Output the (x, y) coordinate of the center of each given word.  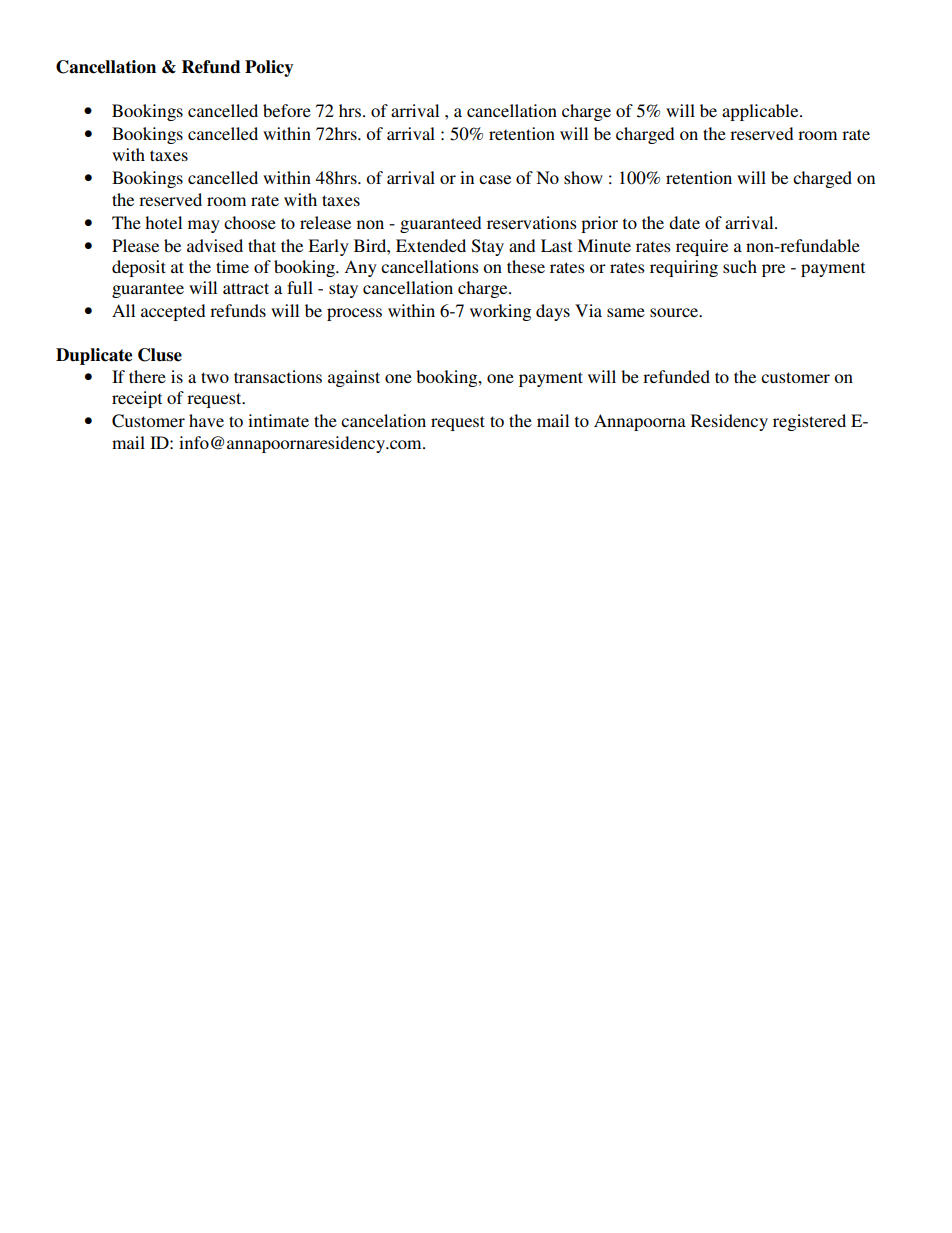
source (675, 312)
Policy (269, 68)
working (500, 312)
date (684, 222)
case (495, 179)
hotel (163, 222)
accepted (173, 312)
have (206, 420)
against (354, 378)
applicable (761, 112)
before (287, 110)
